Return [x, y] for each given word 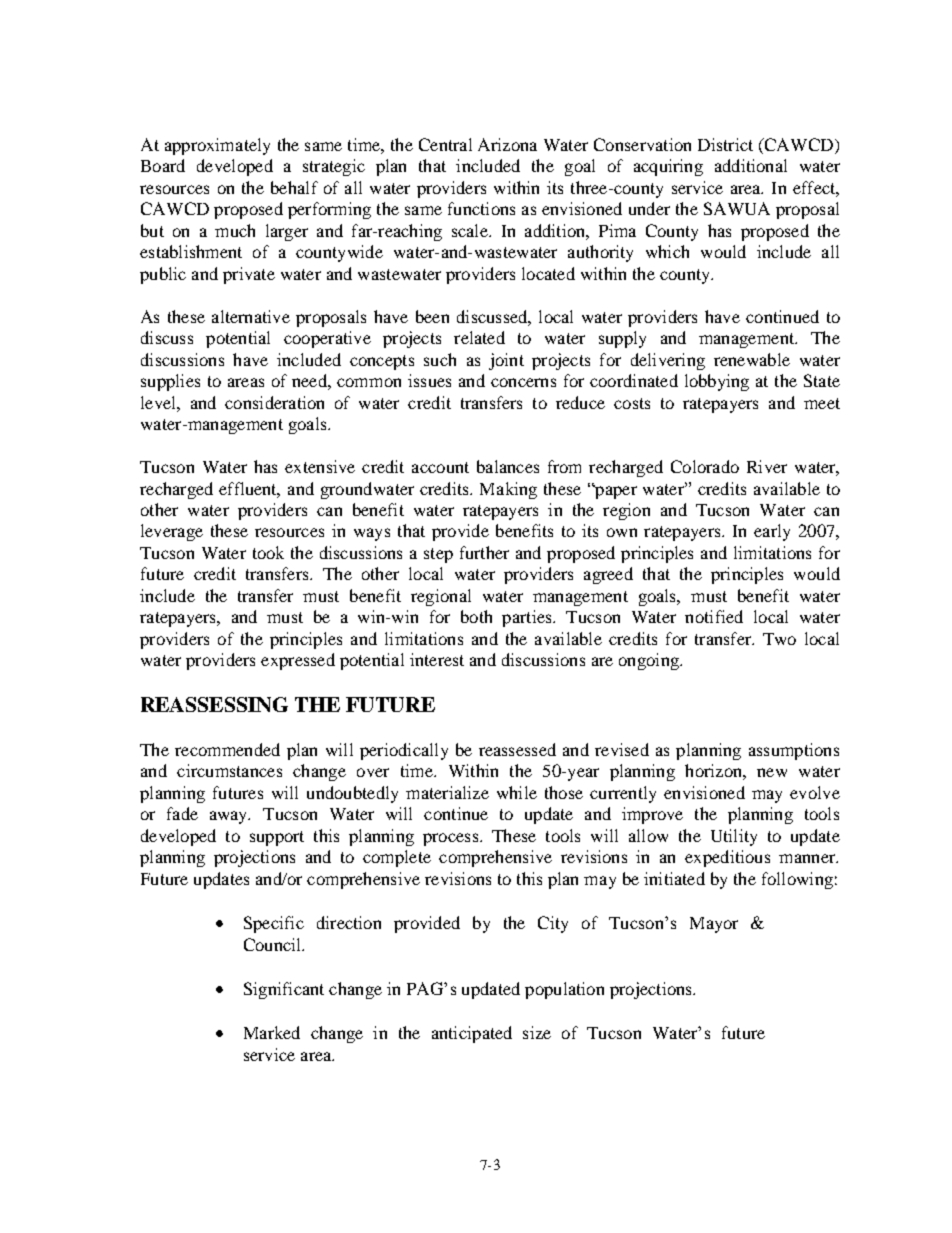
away [230, 817]
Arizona [507, 144]
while [517, 792]
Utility [734, 837]
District [725, 144]
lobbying [717, 382]
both [476, 616]
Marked [272, 1032]
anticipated [472, 1034]
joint [506, 361]
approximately [217, 146]
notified [714, 616]
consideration [274, 402]
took [268, 552]
